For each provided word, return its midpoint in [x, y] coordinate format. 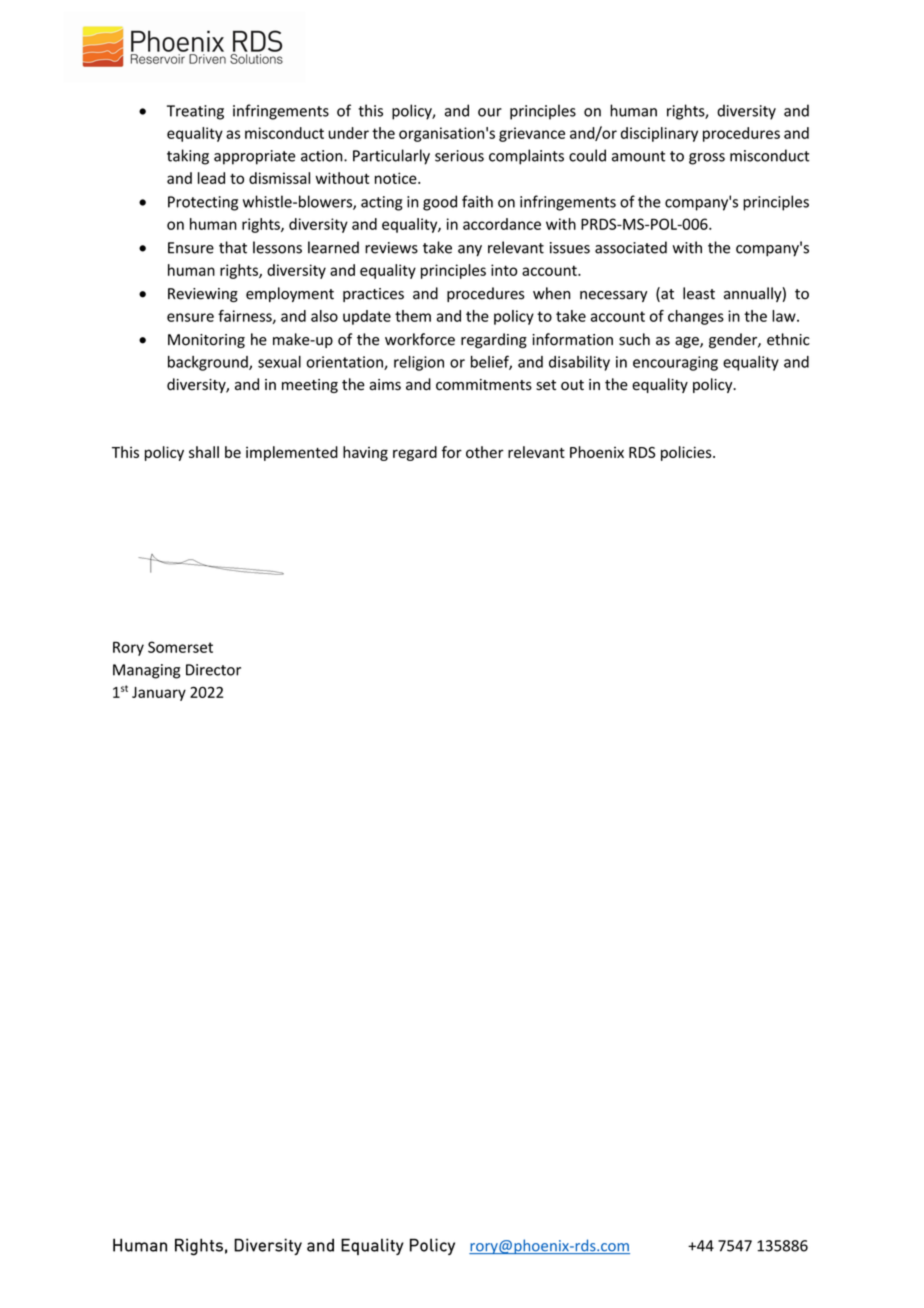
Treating [195, 112]
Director [213, 670]
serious [459, 156]
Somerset [180, 647]
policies [687, 453]
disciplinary [659, 134]
